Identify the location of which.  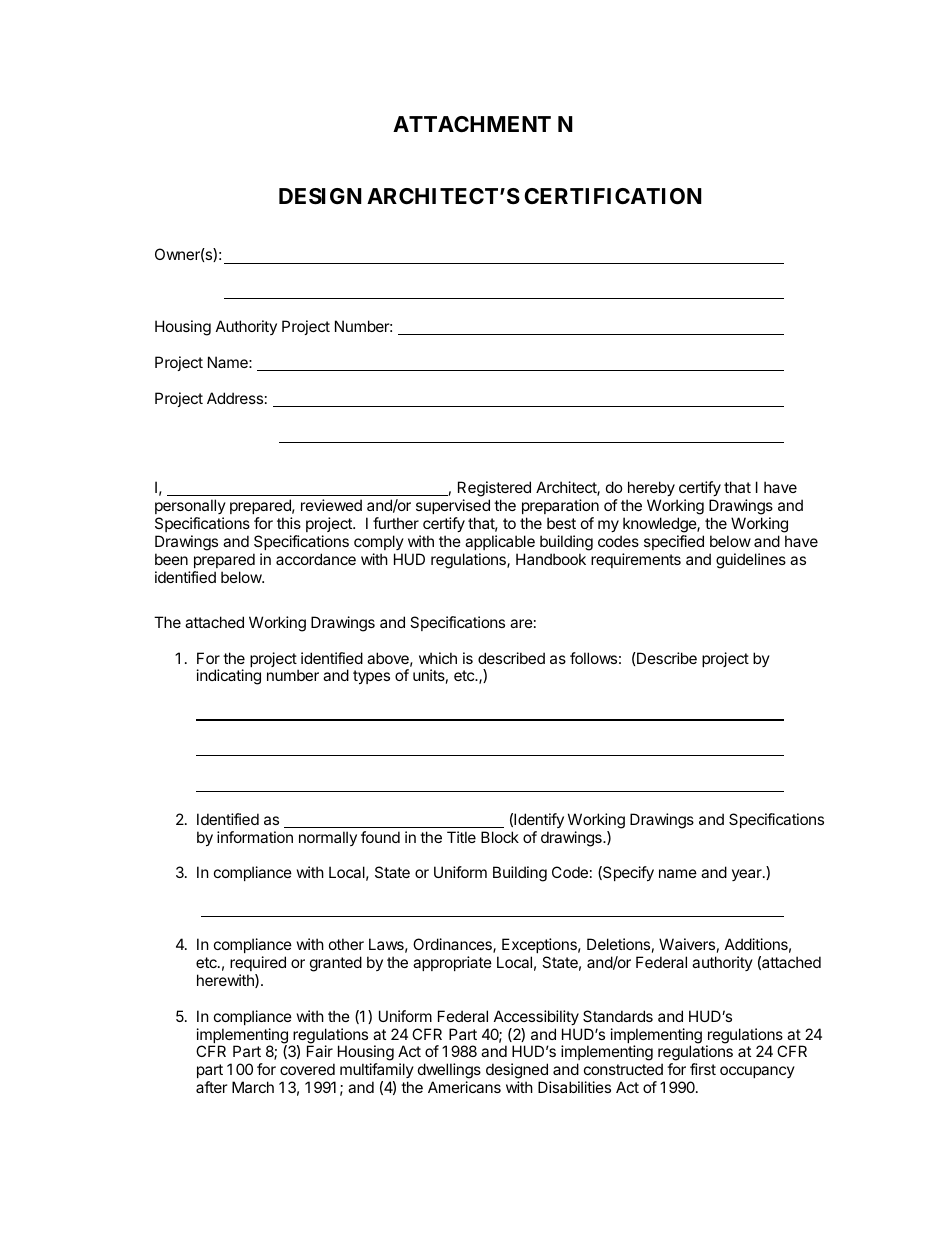
(438, 658).
